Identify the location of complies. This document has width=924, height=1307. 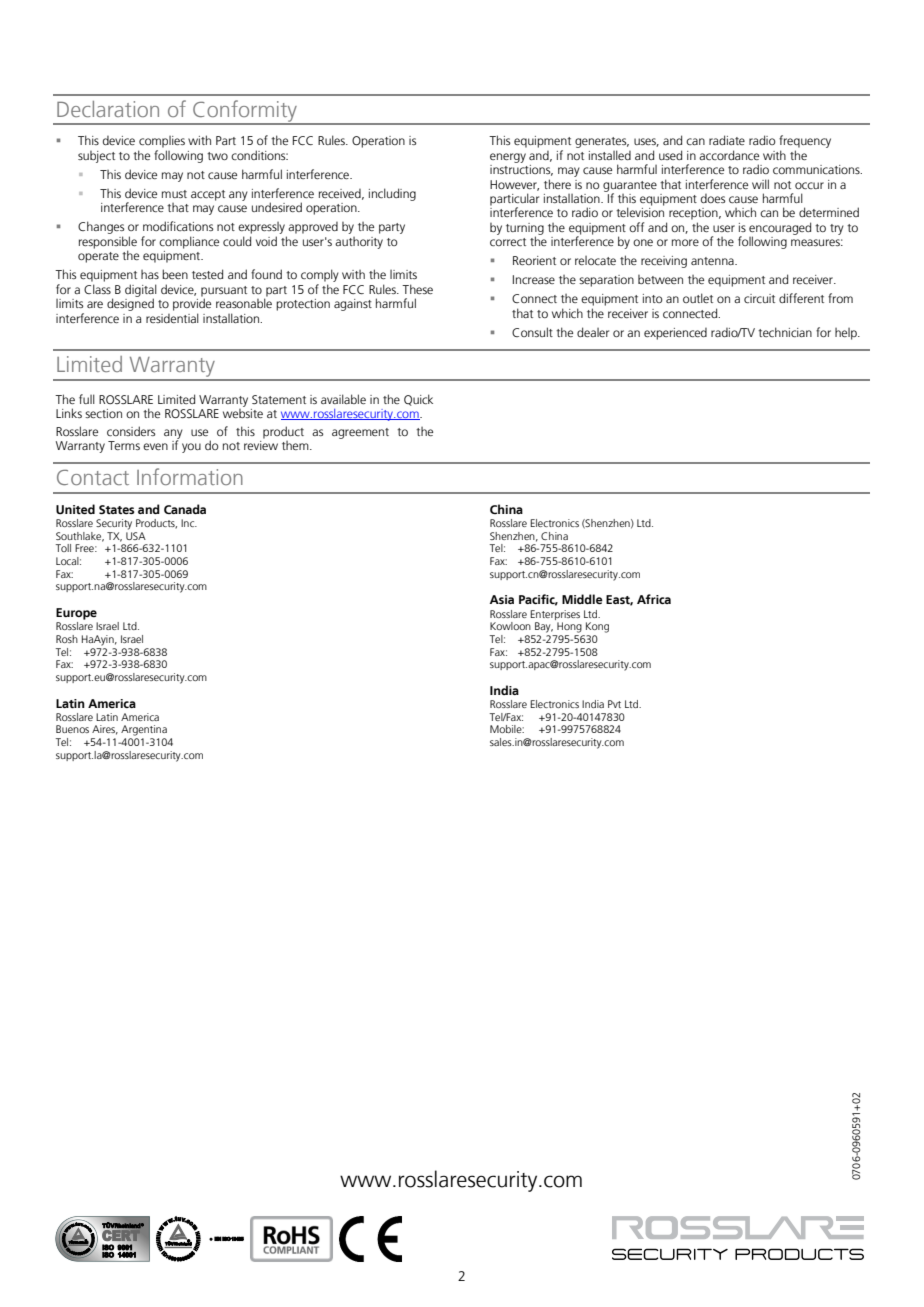
(162, 142).
